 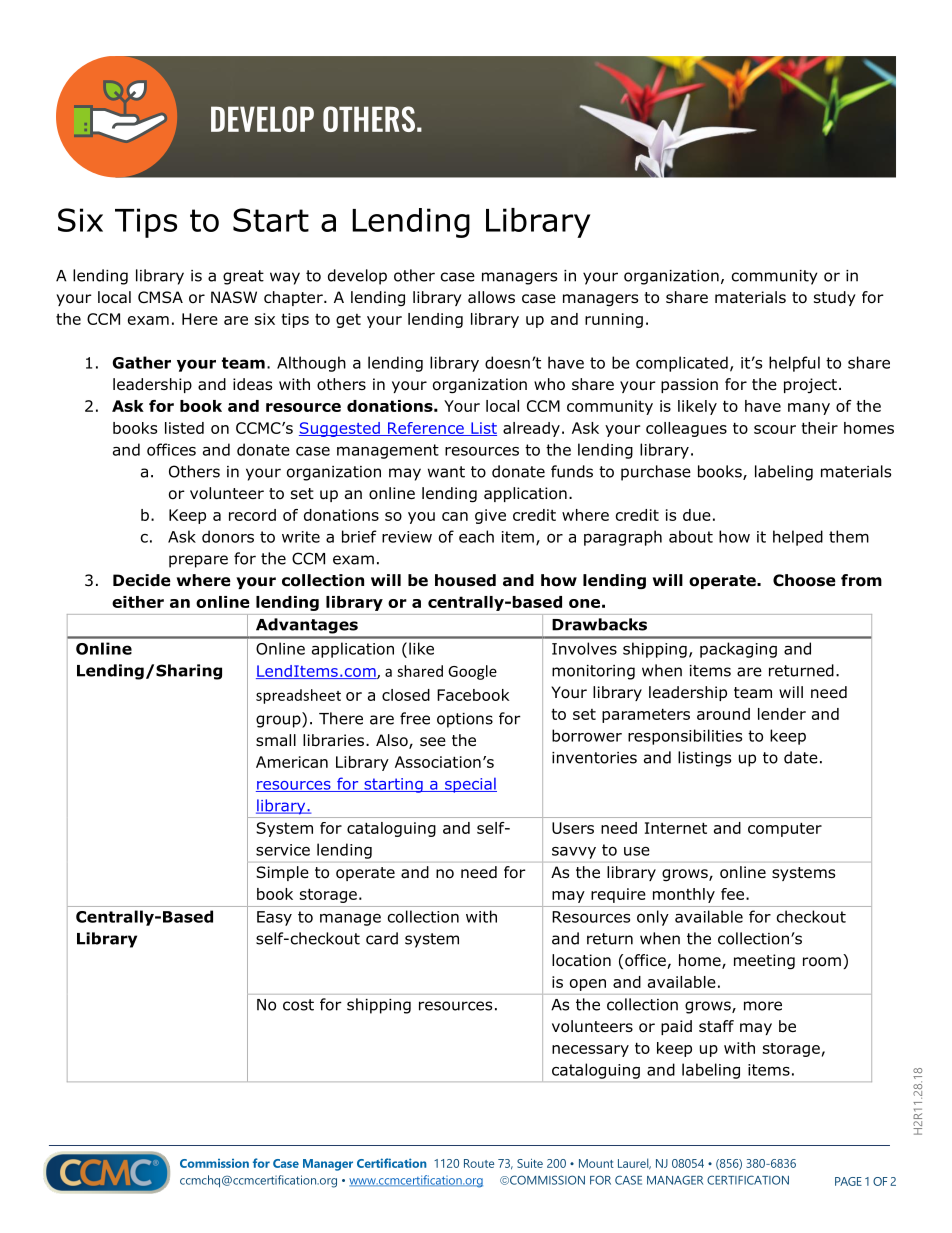 I want to click on lender, so click(x=782, y=714).
